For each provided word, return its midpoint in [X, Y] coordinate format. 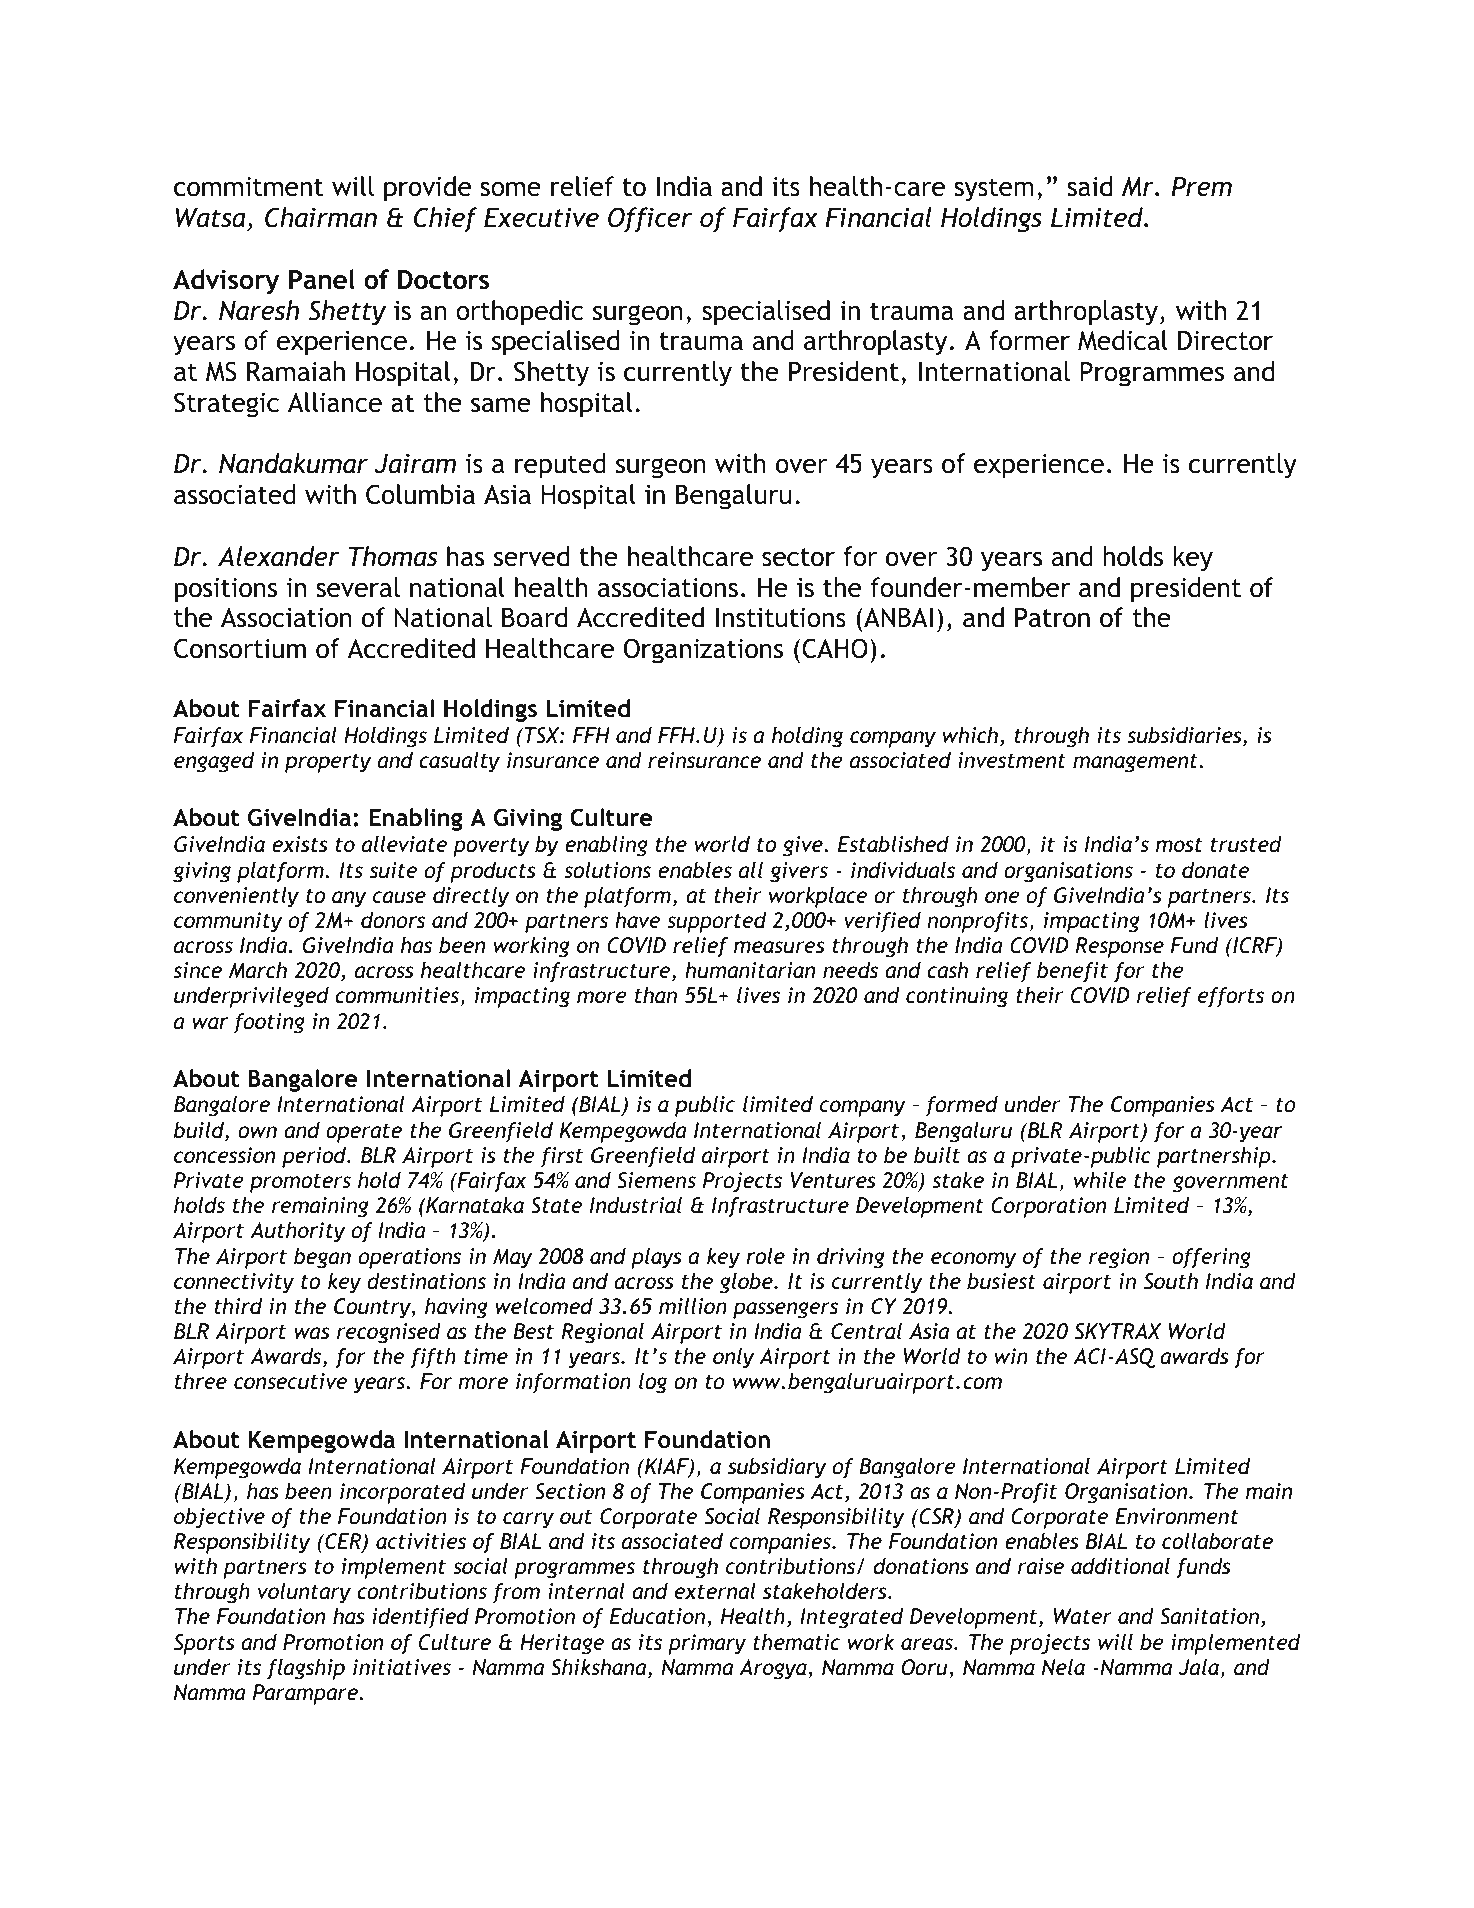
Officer [650, 219]
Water [1083, 1616]
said [1089, 186]
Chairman [321, 217]
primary [707, 1644]
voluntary [304, 1593]
